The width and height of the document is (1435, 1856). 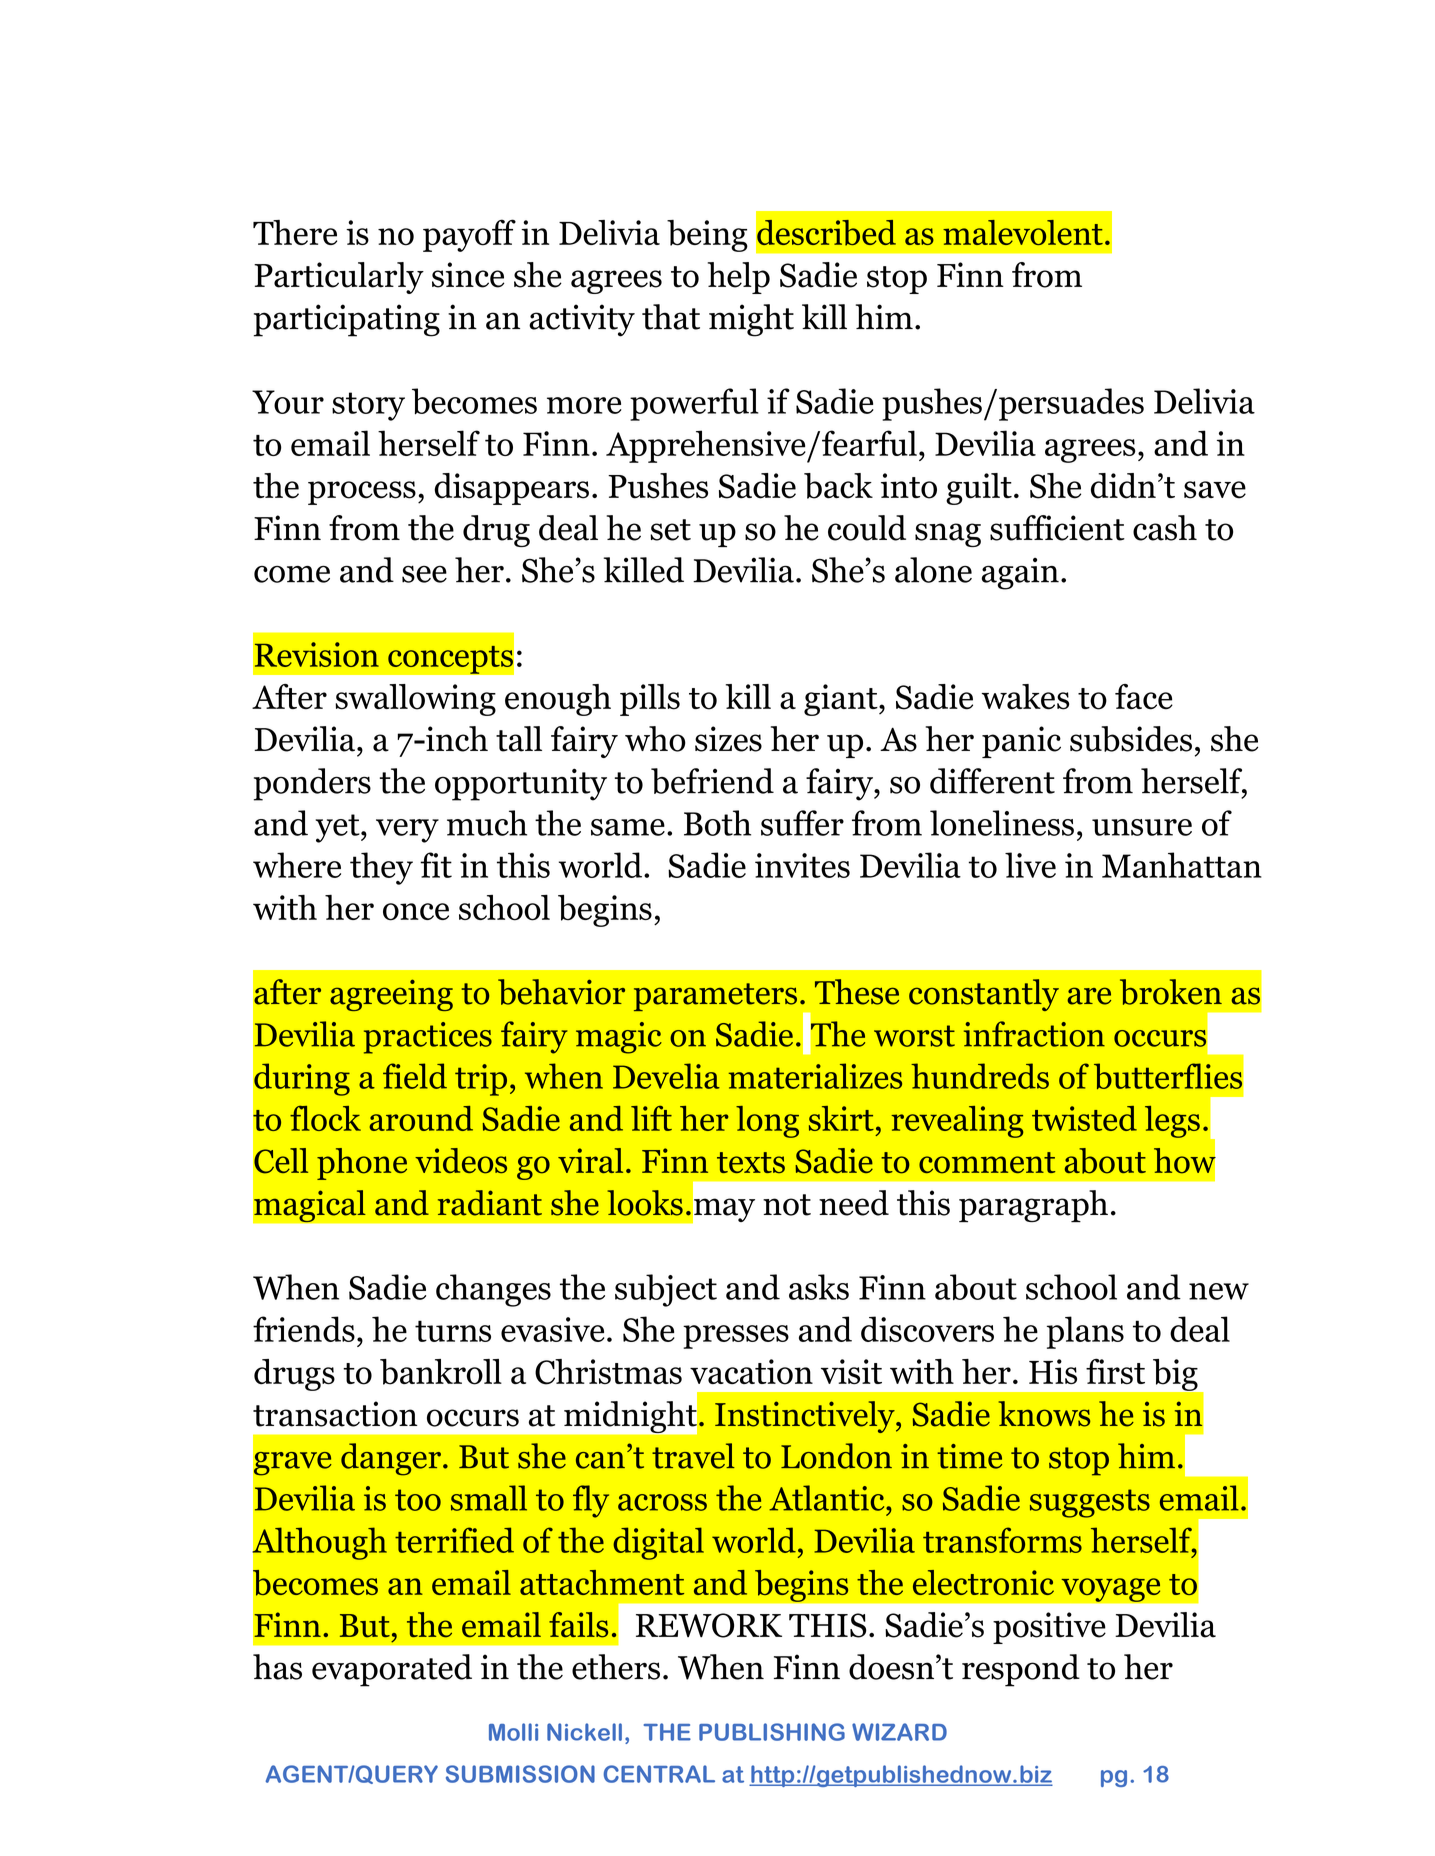 What do you see at coordinates (391, 995) in the document?
I see `agreeing` at bounding box center [391, 995].
